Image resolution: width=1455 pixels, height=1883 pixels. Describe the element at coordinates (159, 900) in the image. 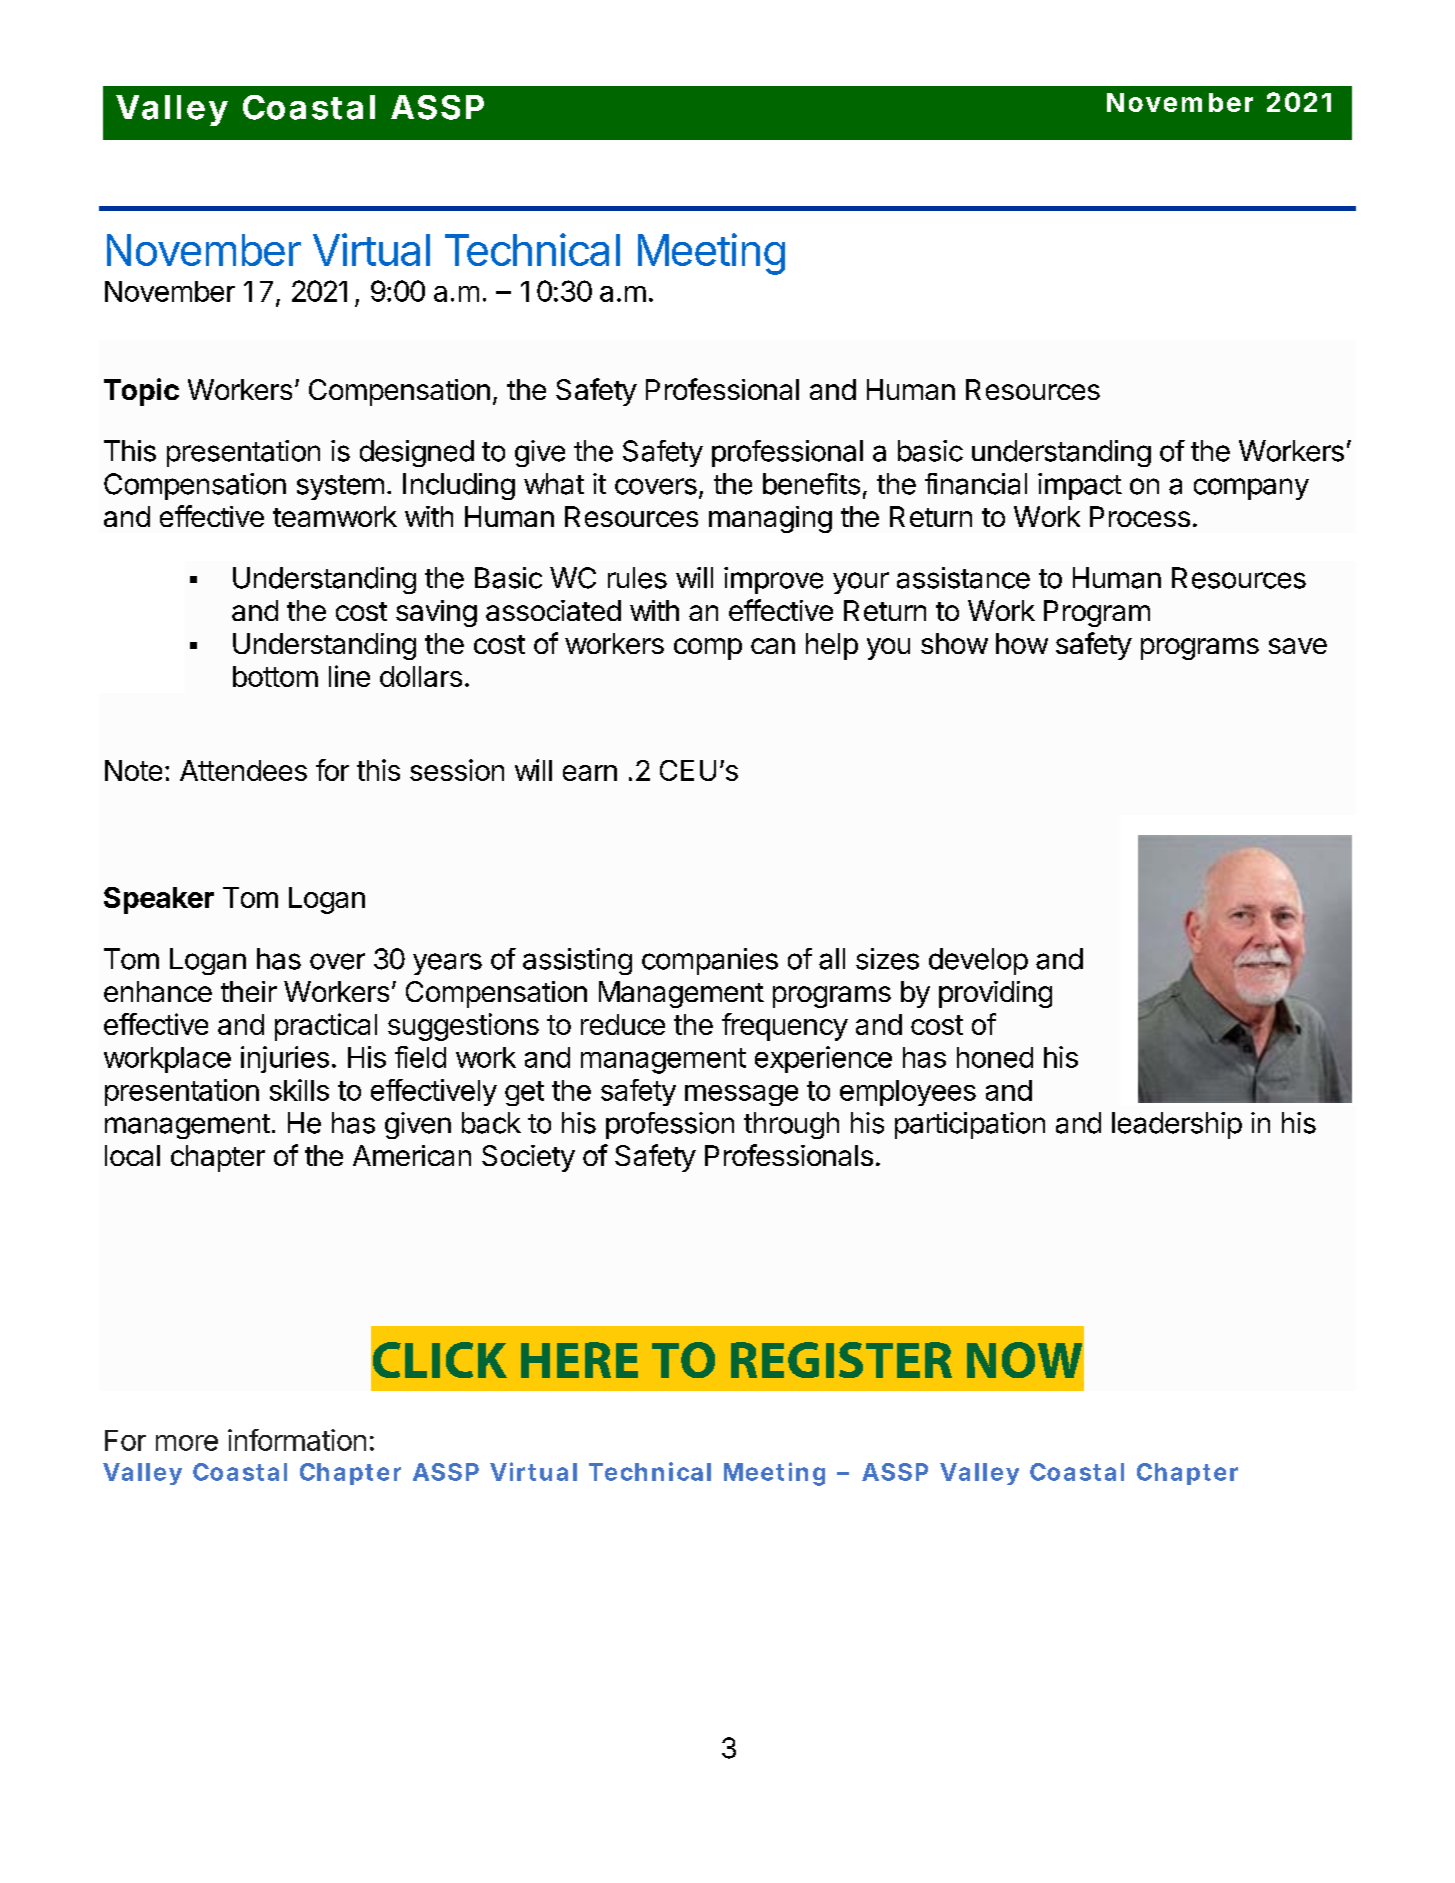

I see `Speaker` at that location.
